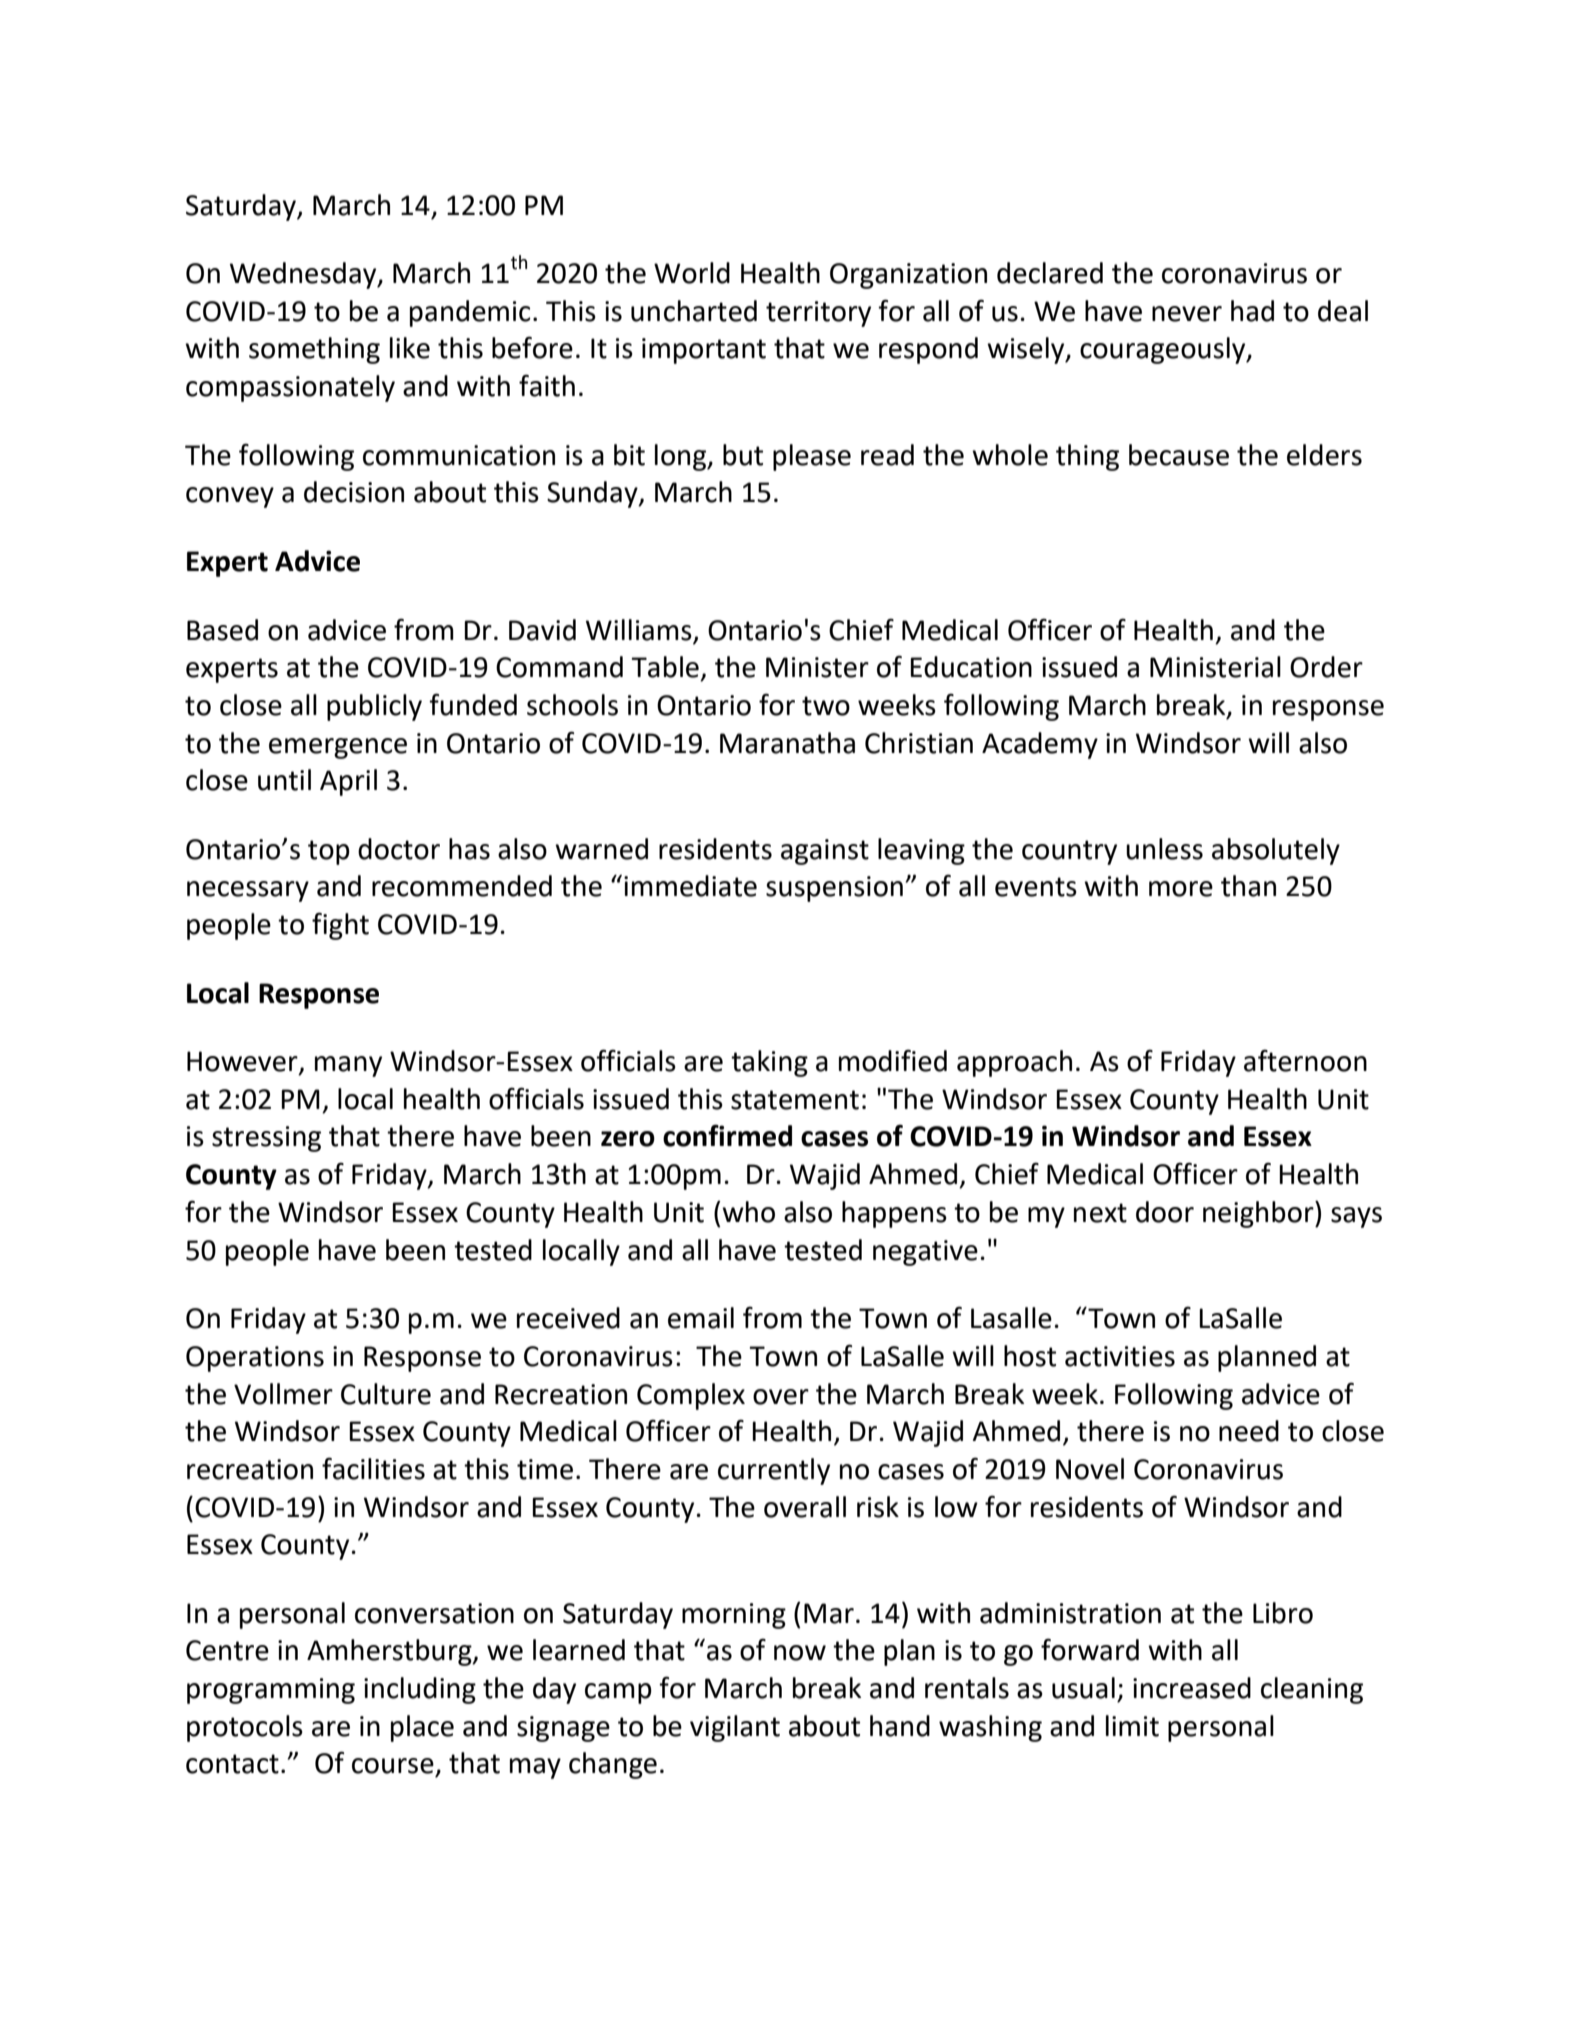 This page has height=2037, width=1574. I want to click on Culture, so click(386, 1394).
